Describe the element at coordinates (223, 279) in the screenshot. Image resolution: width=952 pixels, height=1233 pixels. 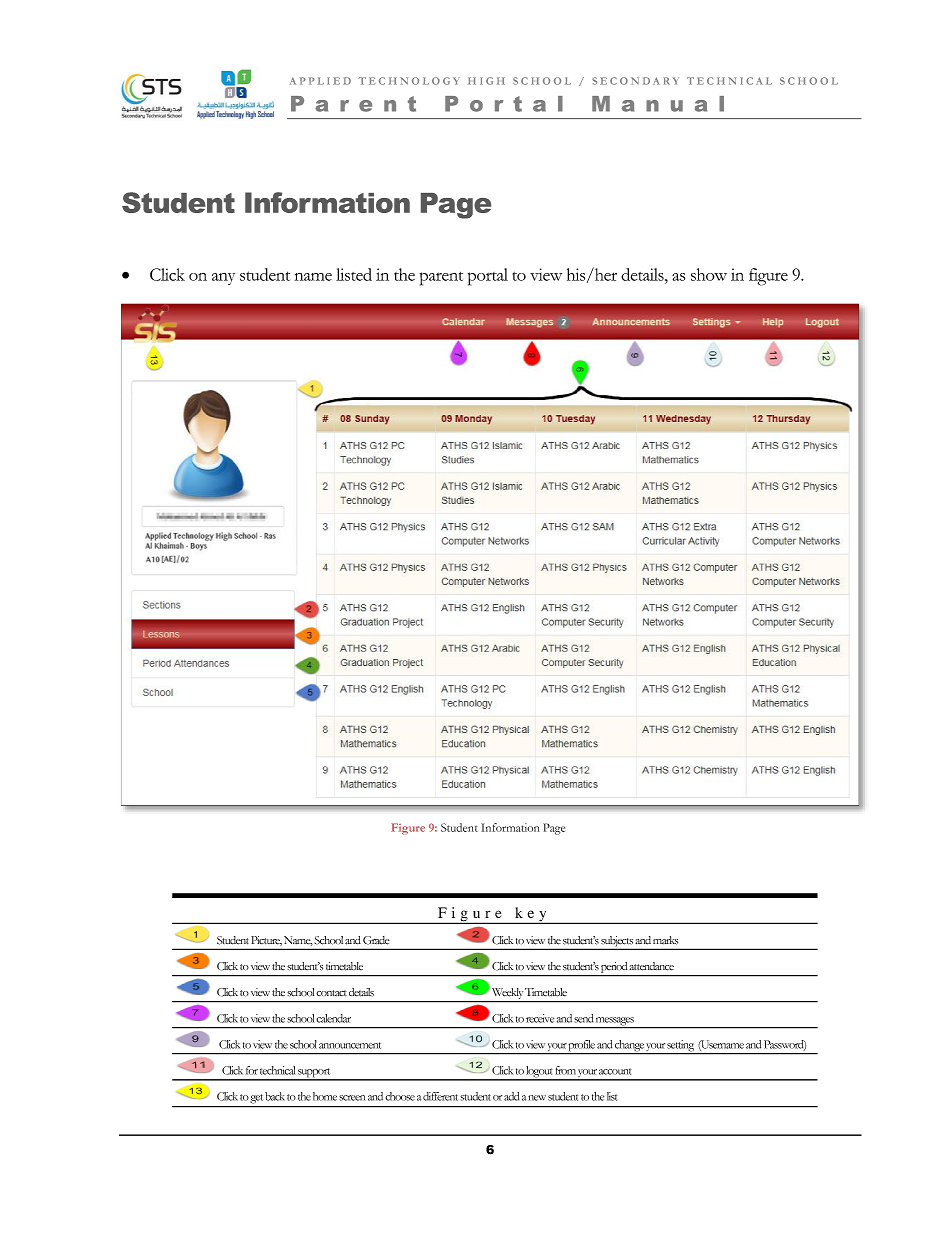
I see `any` at that location.
